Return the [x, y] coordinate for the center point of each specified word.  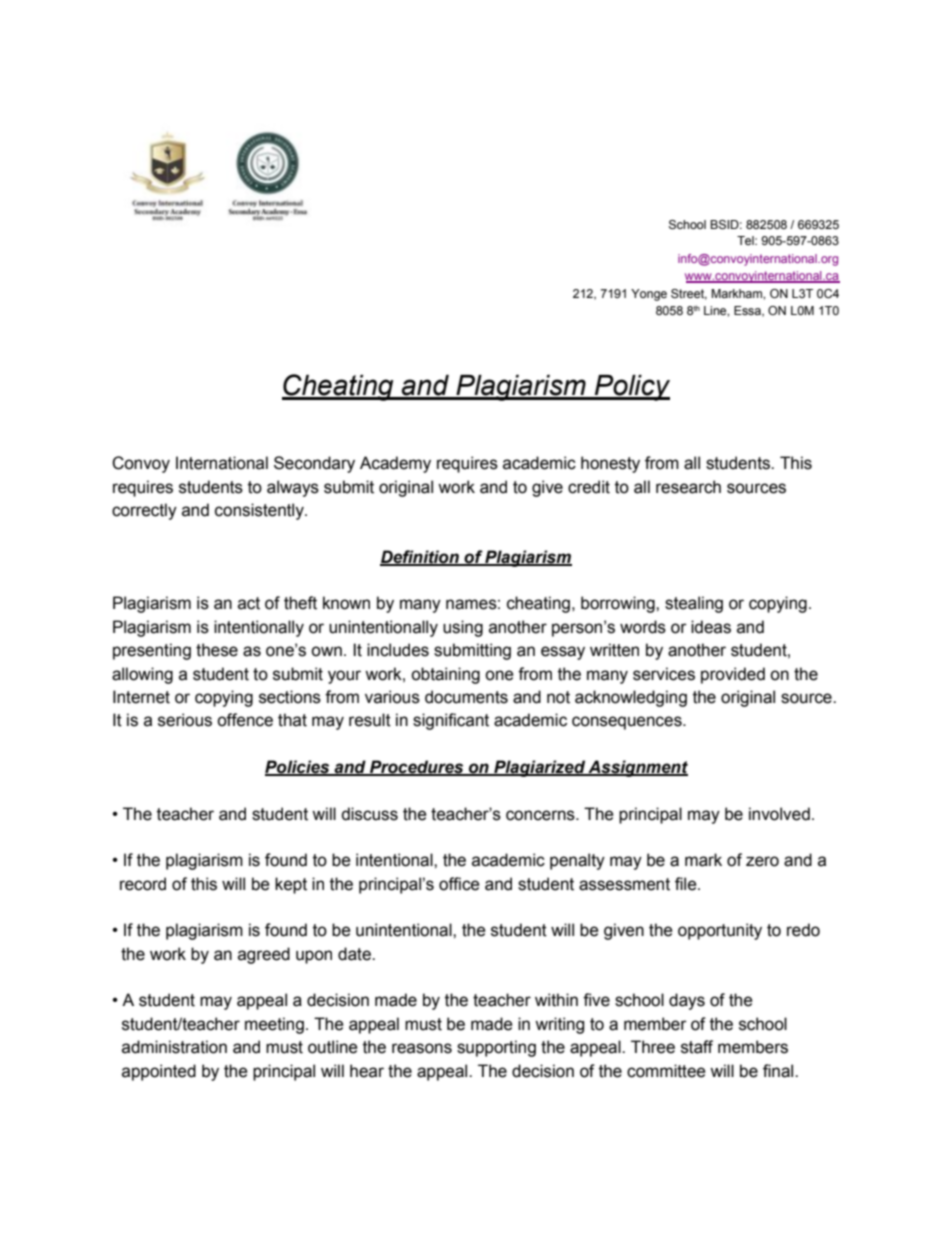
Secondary [314, 464]
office [459, 884]
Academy [395, 464]
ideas [711, 627]
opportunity [720, 931]
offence [245, 720]
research [688, 487]
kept [291, 885]
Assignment [637, 768]
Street [689, 294]
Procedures [417, 768]
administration [174, 1047]
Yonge [649, 295]
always [293, 488]
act [249, 603]
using [463, 628]
